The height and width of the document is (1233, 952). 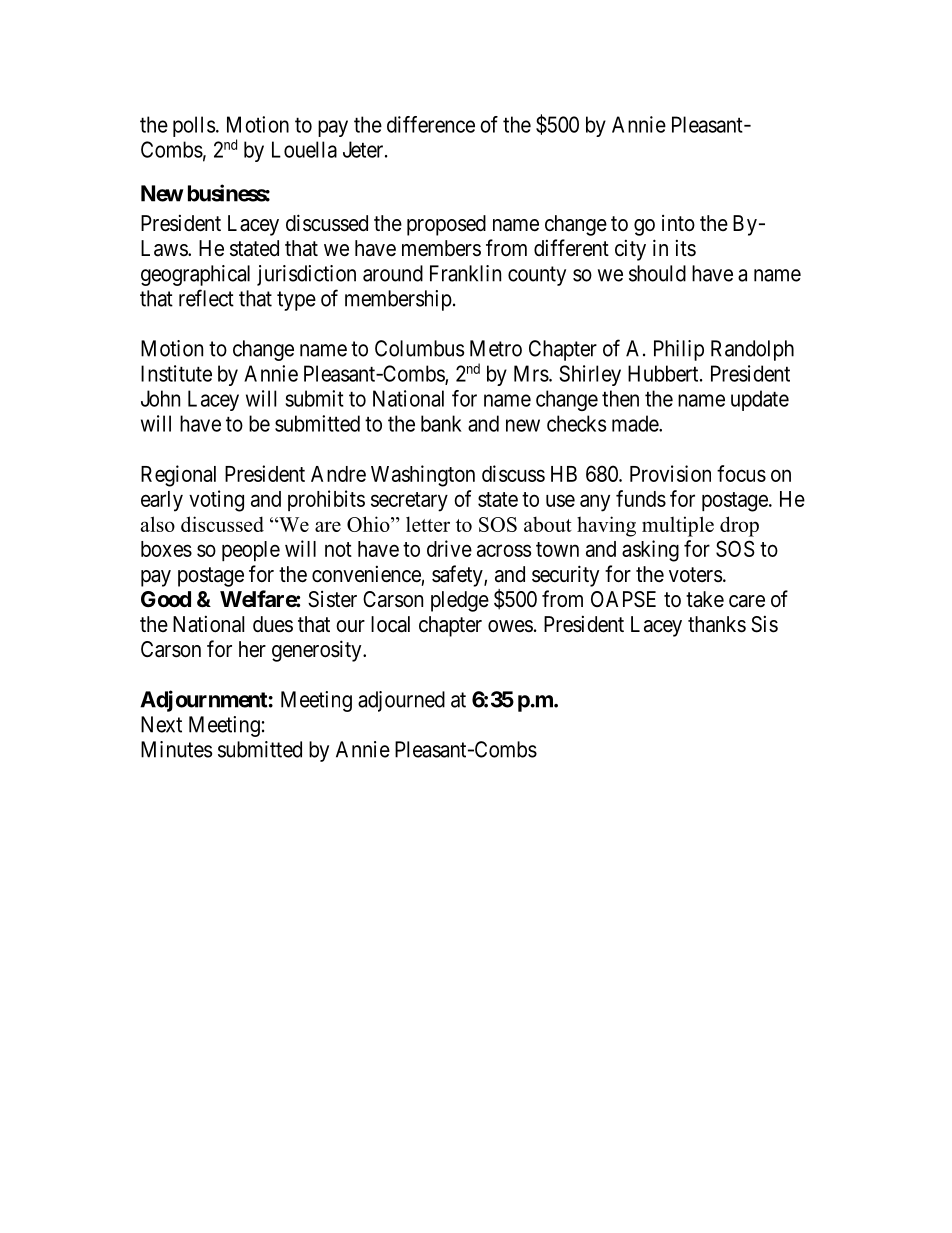 What do you see at coordinates (194, 126) in the document?
I see `polls` at bounding box center [194, 126].
